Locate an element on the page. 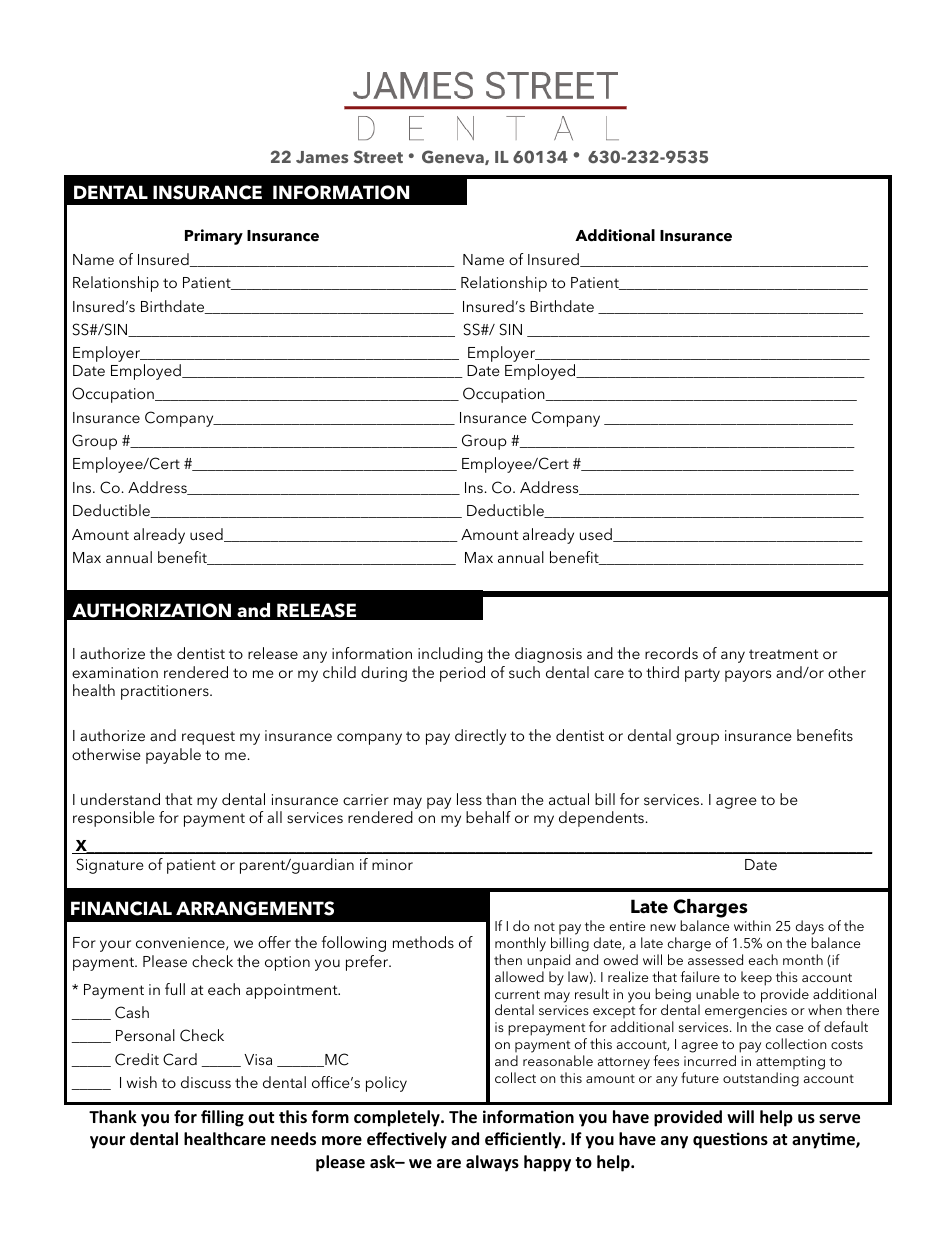  Primary is located at coordinates (214, 237).
